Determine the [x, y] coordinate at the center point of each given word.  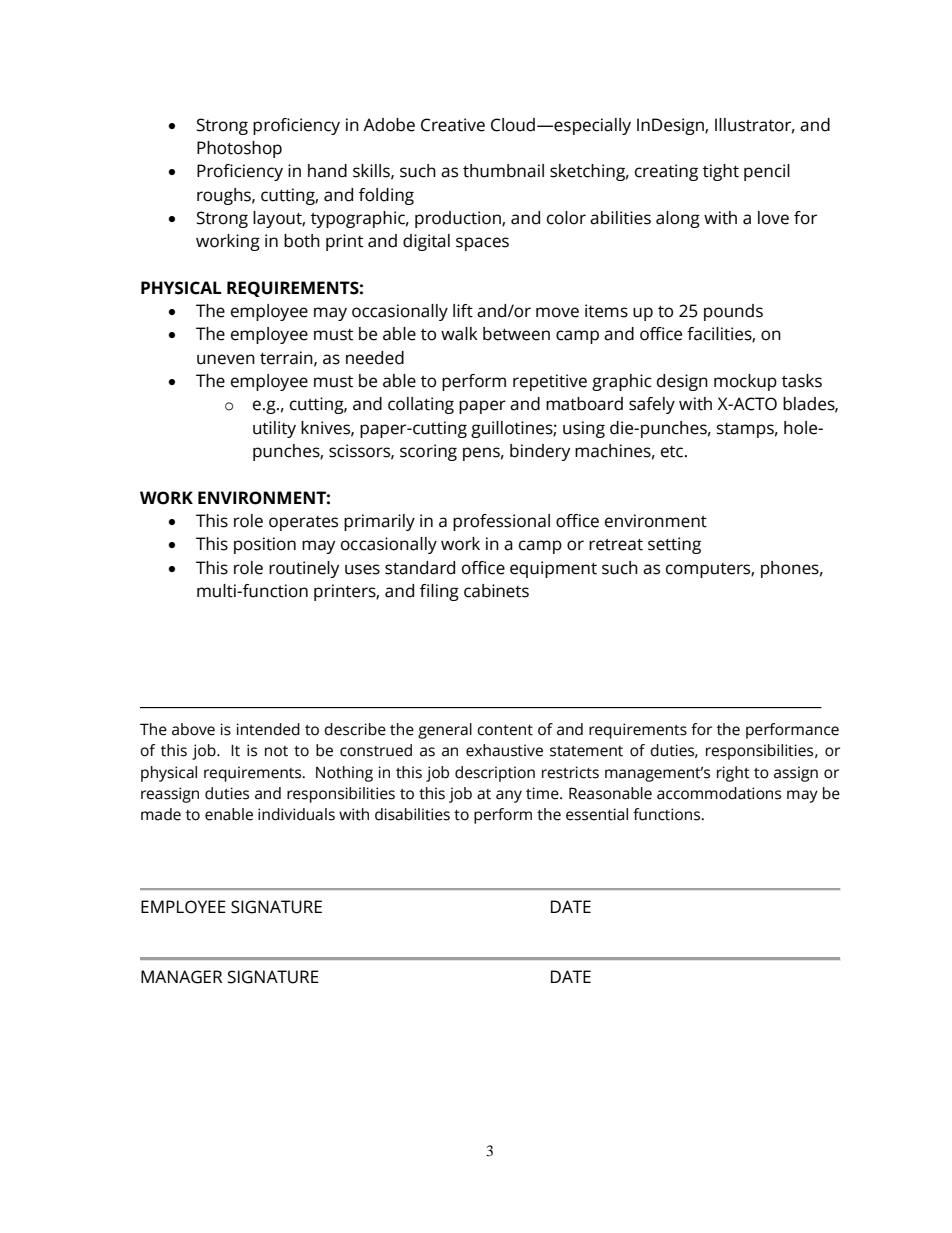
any [509, 796]
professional [501, 522]
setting [674, 545]
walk [459, 334]
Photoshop [239, 149]
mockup [745, 382]
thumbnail [503, 171]
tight [721, 172]
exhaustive [504, 750]
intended [268, 729]
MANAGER [181, 977]
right [733, 774]
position [265, 545]
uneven [226, 359]
